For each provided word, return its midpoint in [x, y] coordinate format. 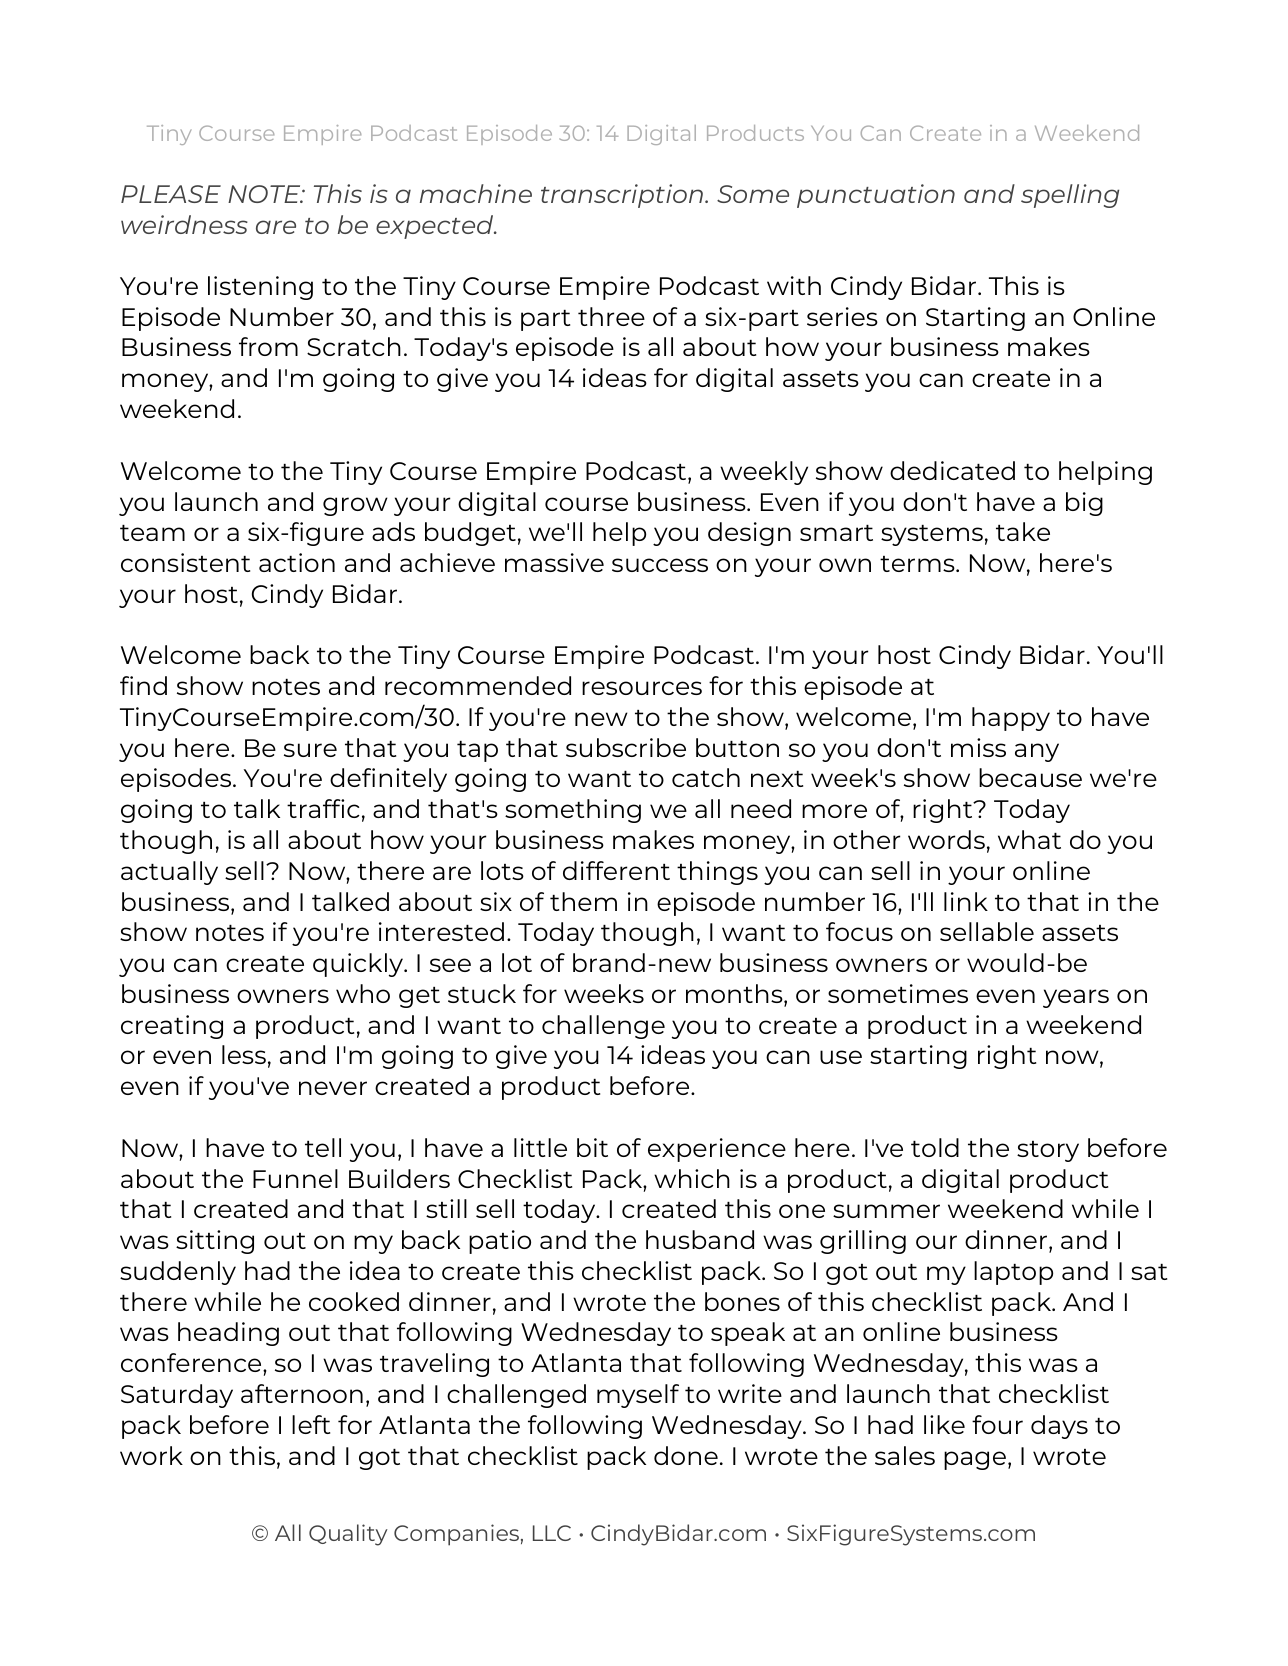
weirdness [184, 224]
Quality [348, 1535]
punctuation [876, 196]
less [244, 1054]
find [143, 685]
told [935, 1147]
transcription [623, 196]
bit [592, 1147]
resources [642, 688]
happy [1011, 719]
